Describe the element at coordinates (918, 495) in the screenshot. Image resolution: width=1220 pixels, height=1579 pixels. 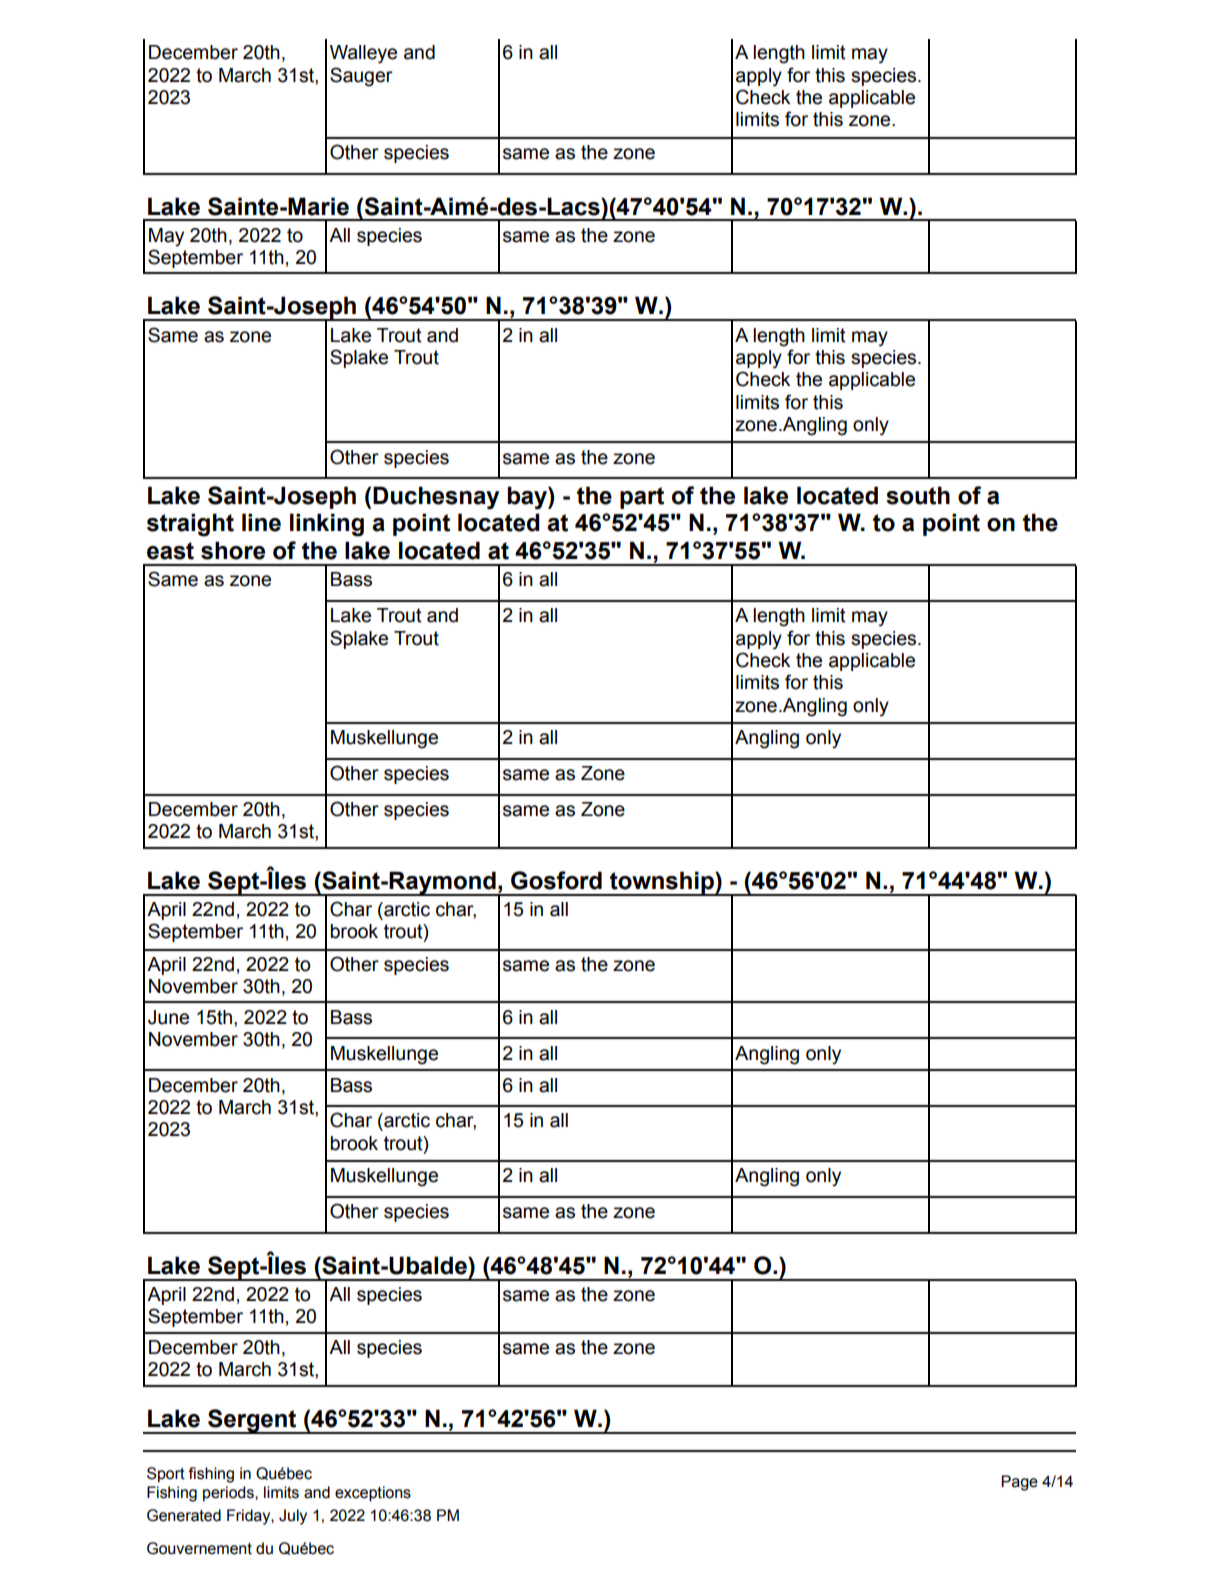
I see `south` at that location.
